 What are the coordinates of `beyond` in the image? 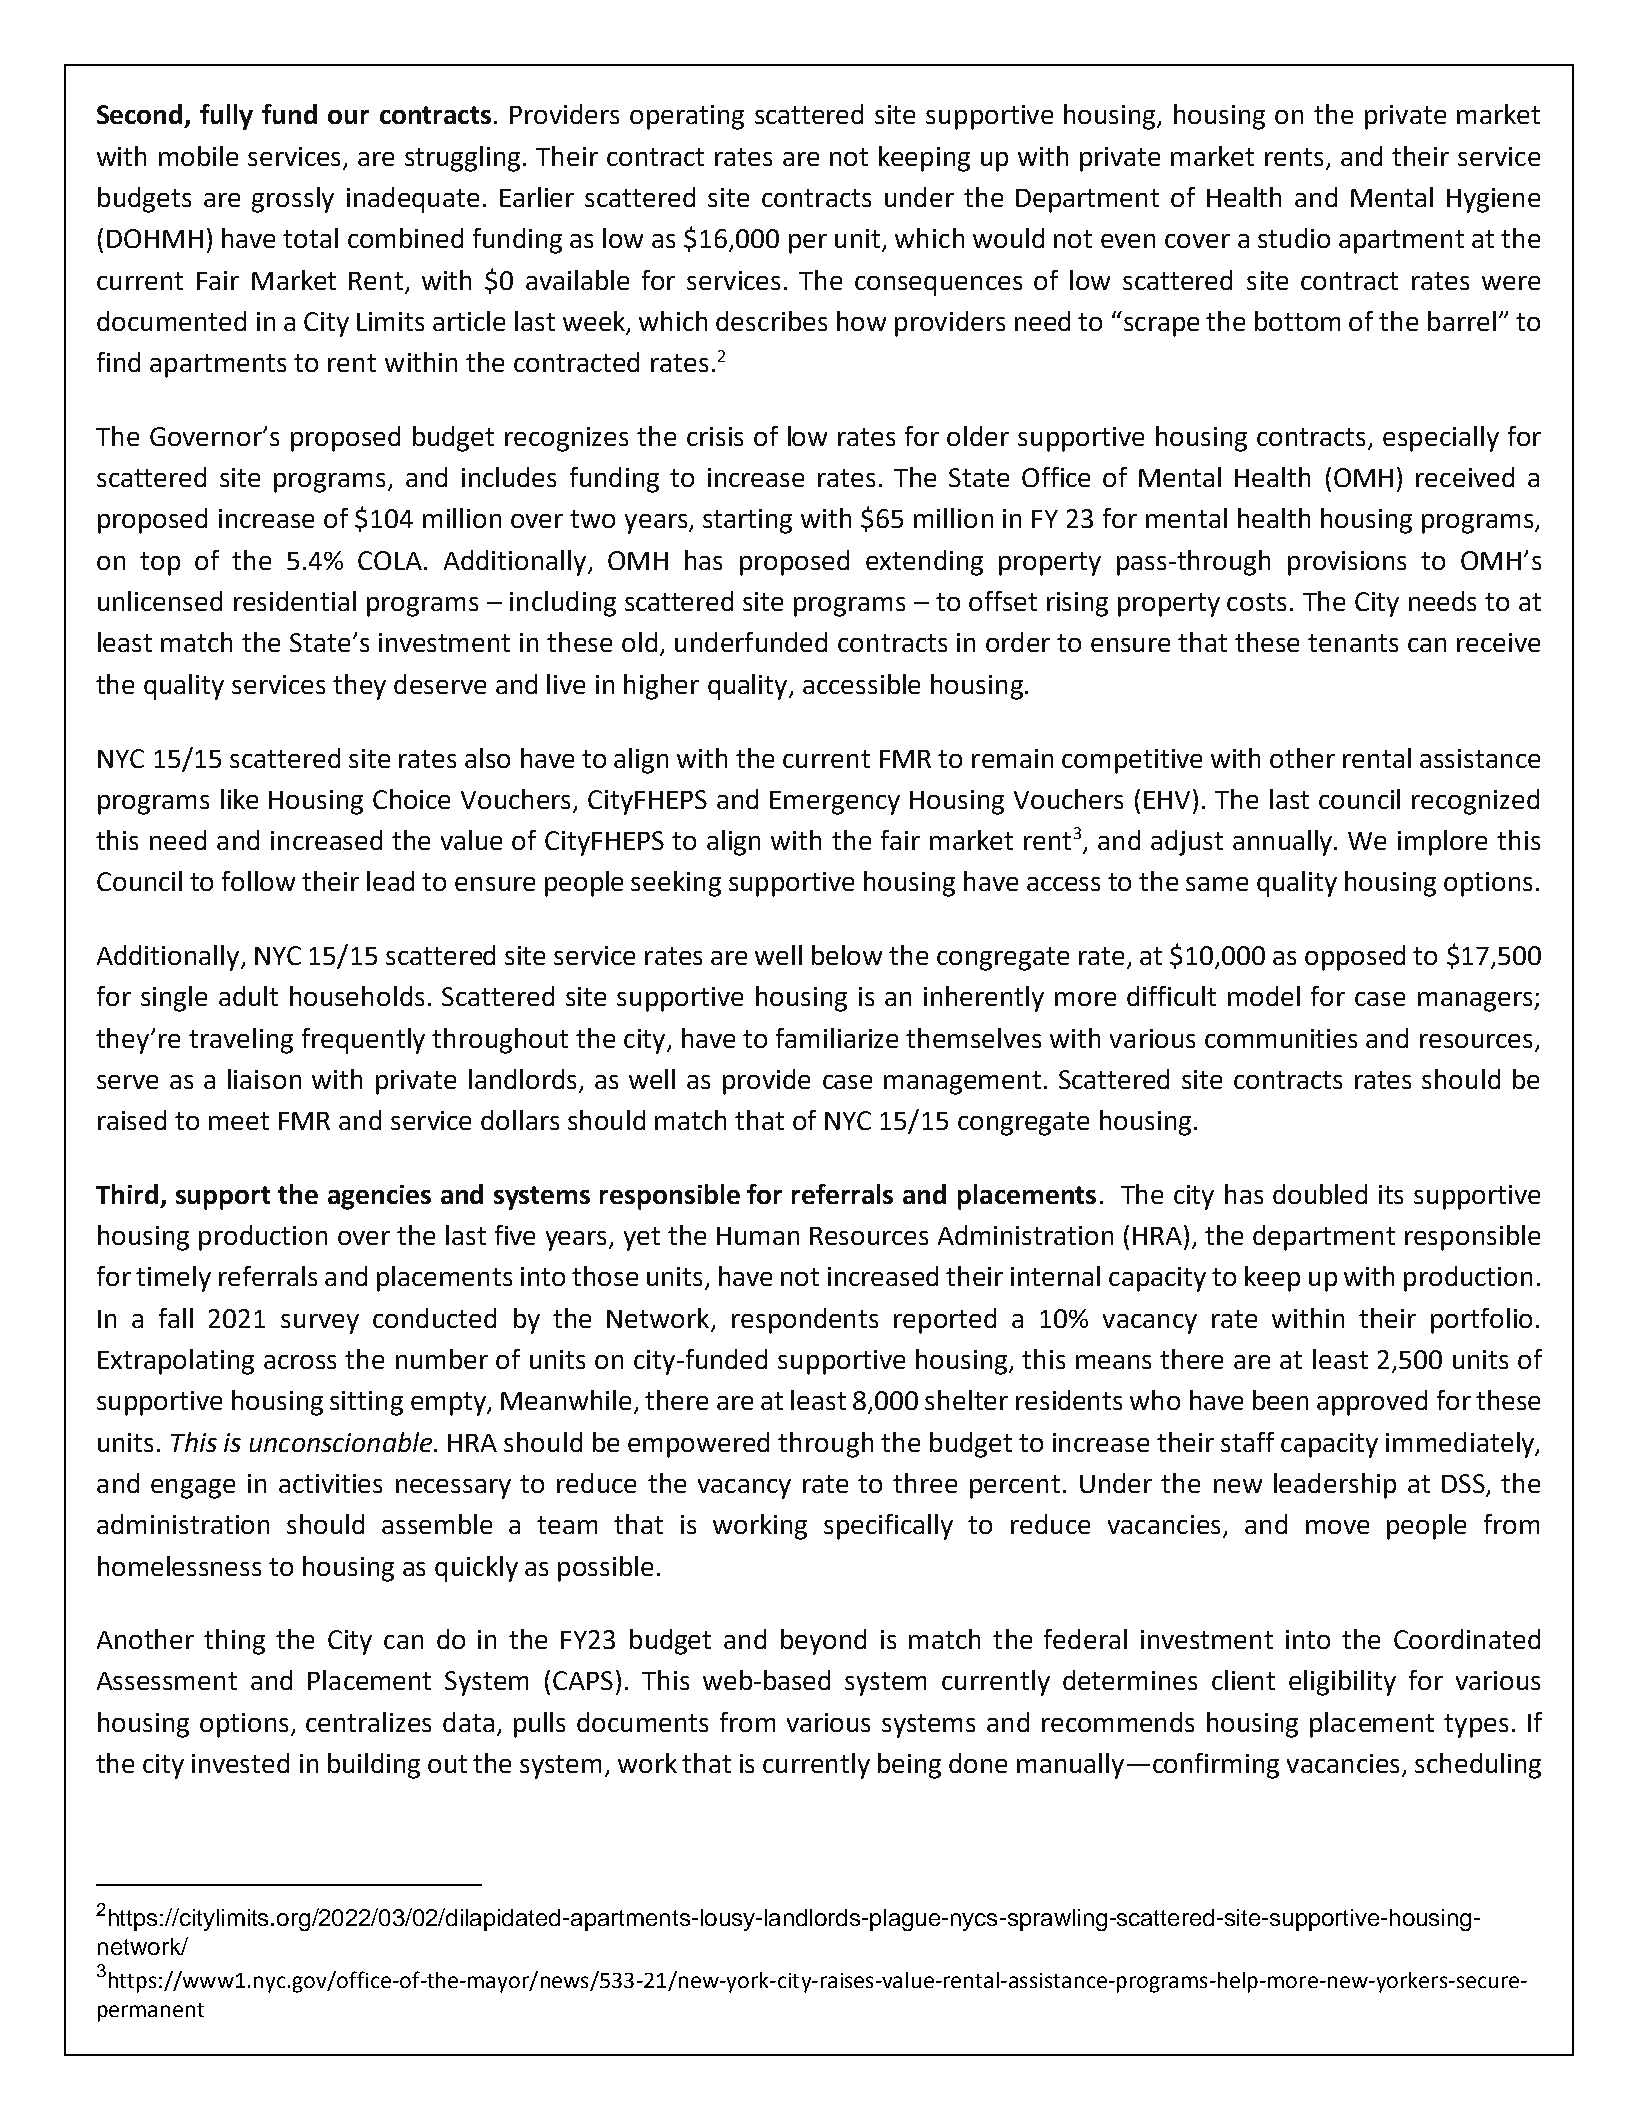 It's located at (823, 1642).
